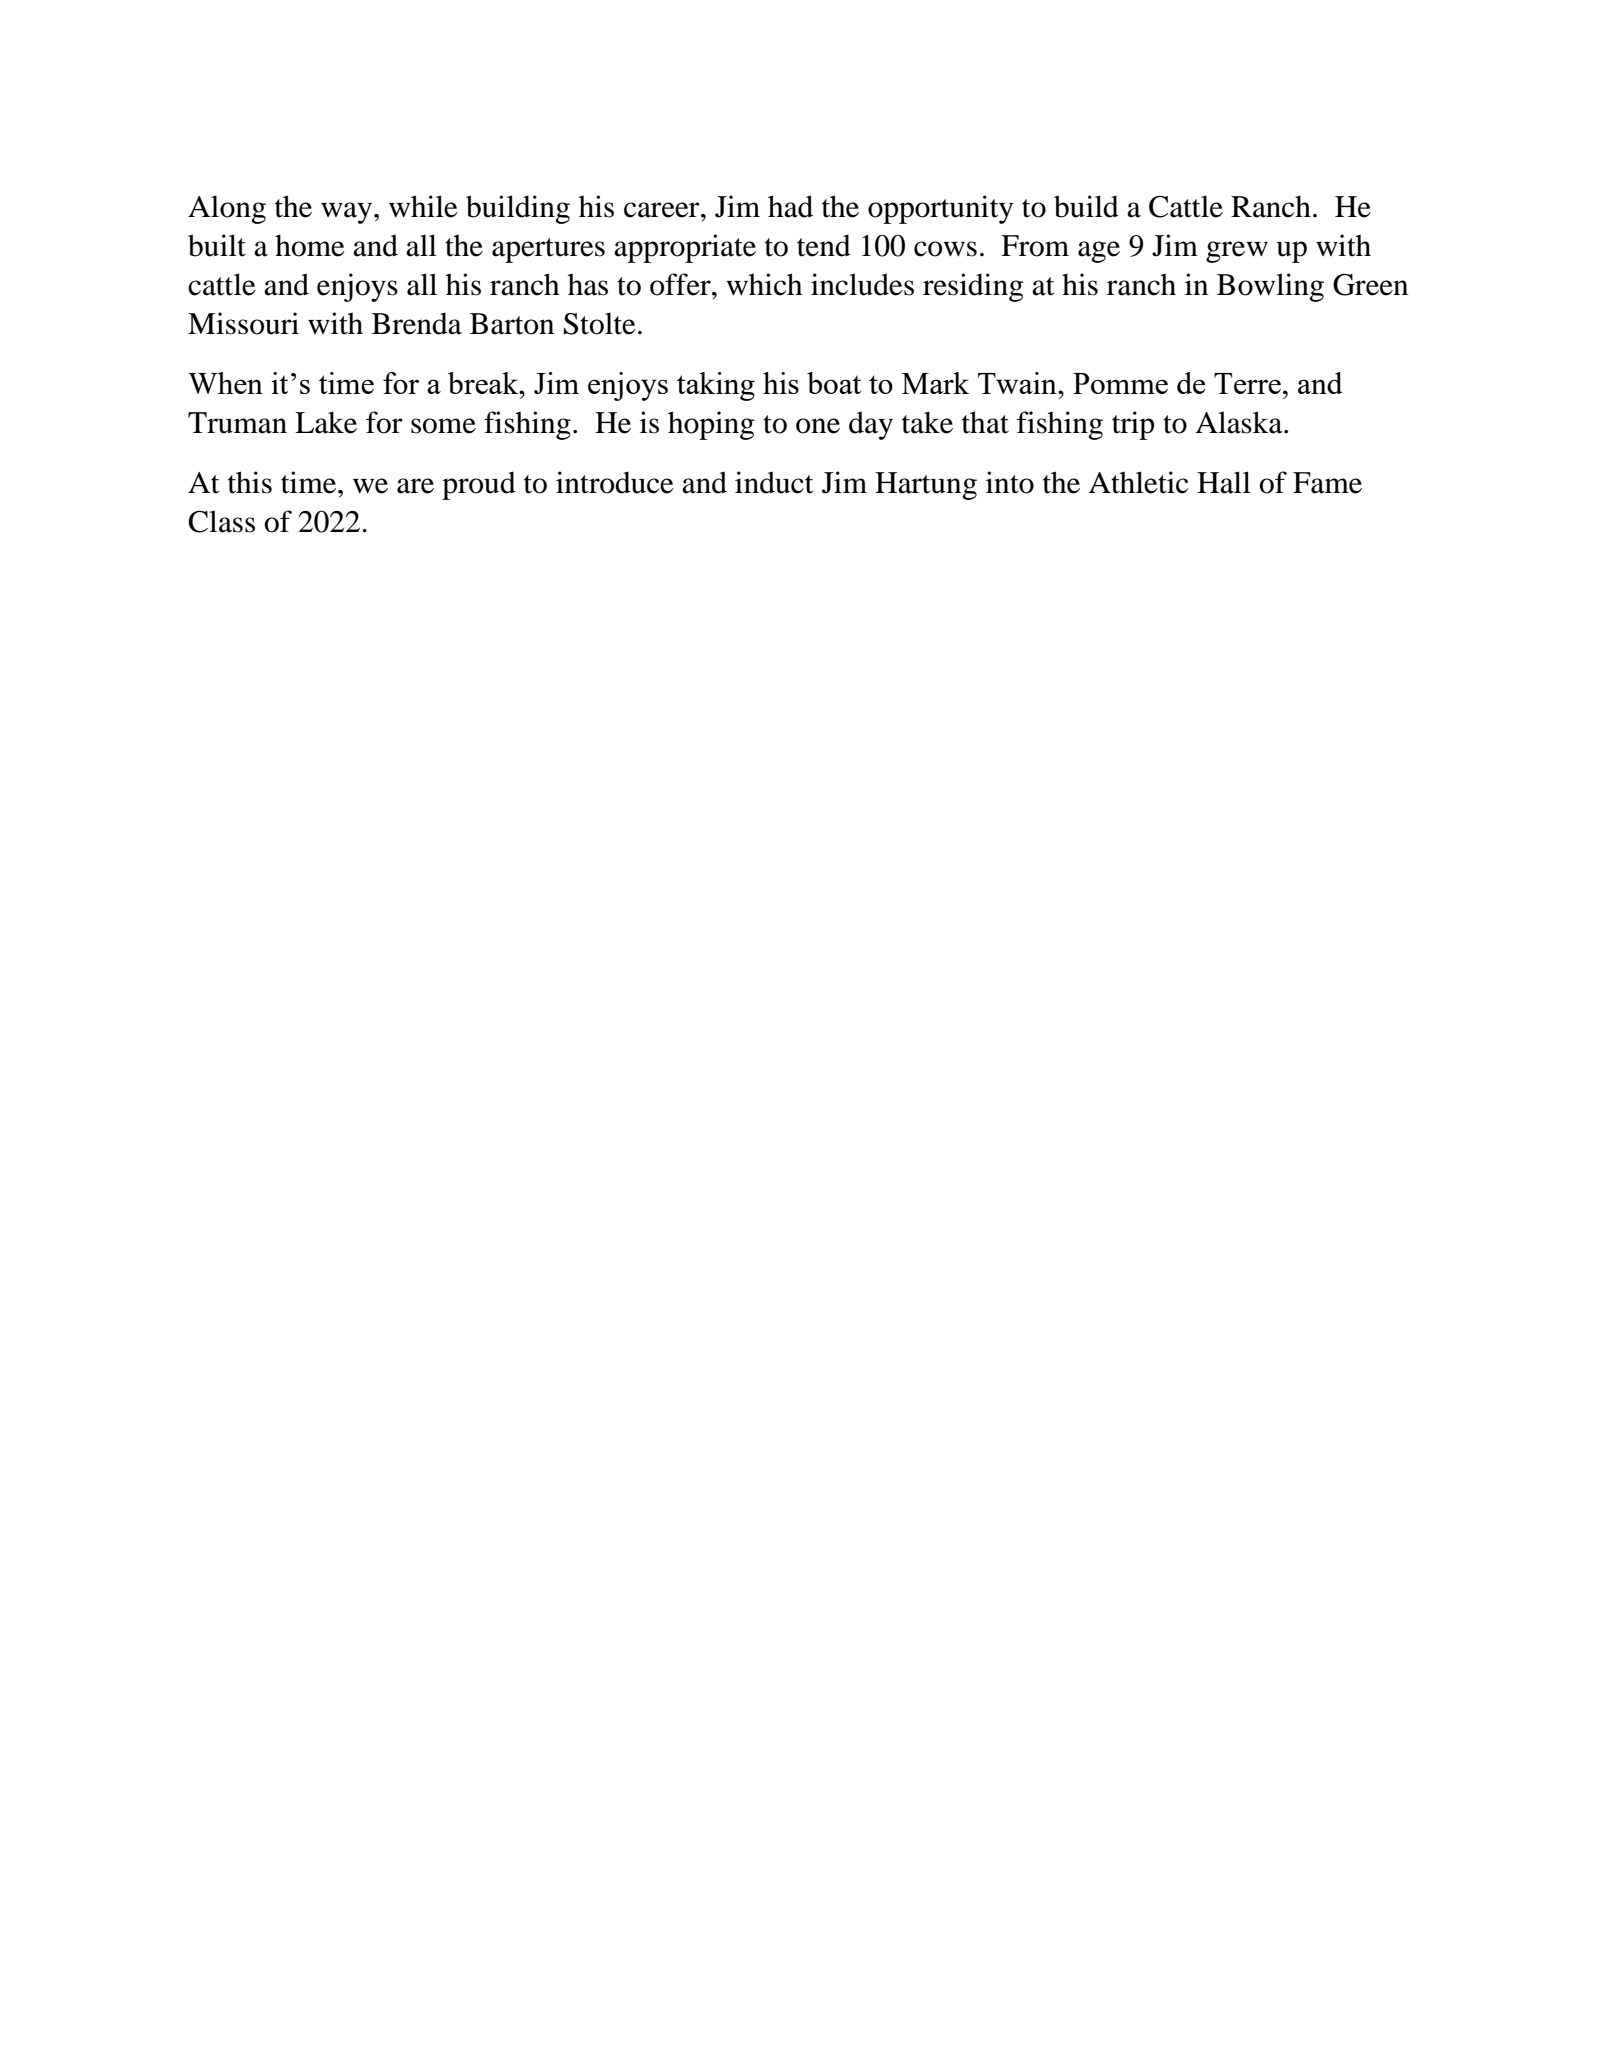  I want to click on Class, so click(221, 521).
